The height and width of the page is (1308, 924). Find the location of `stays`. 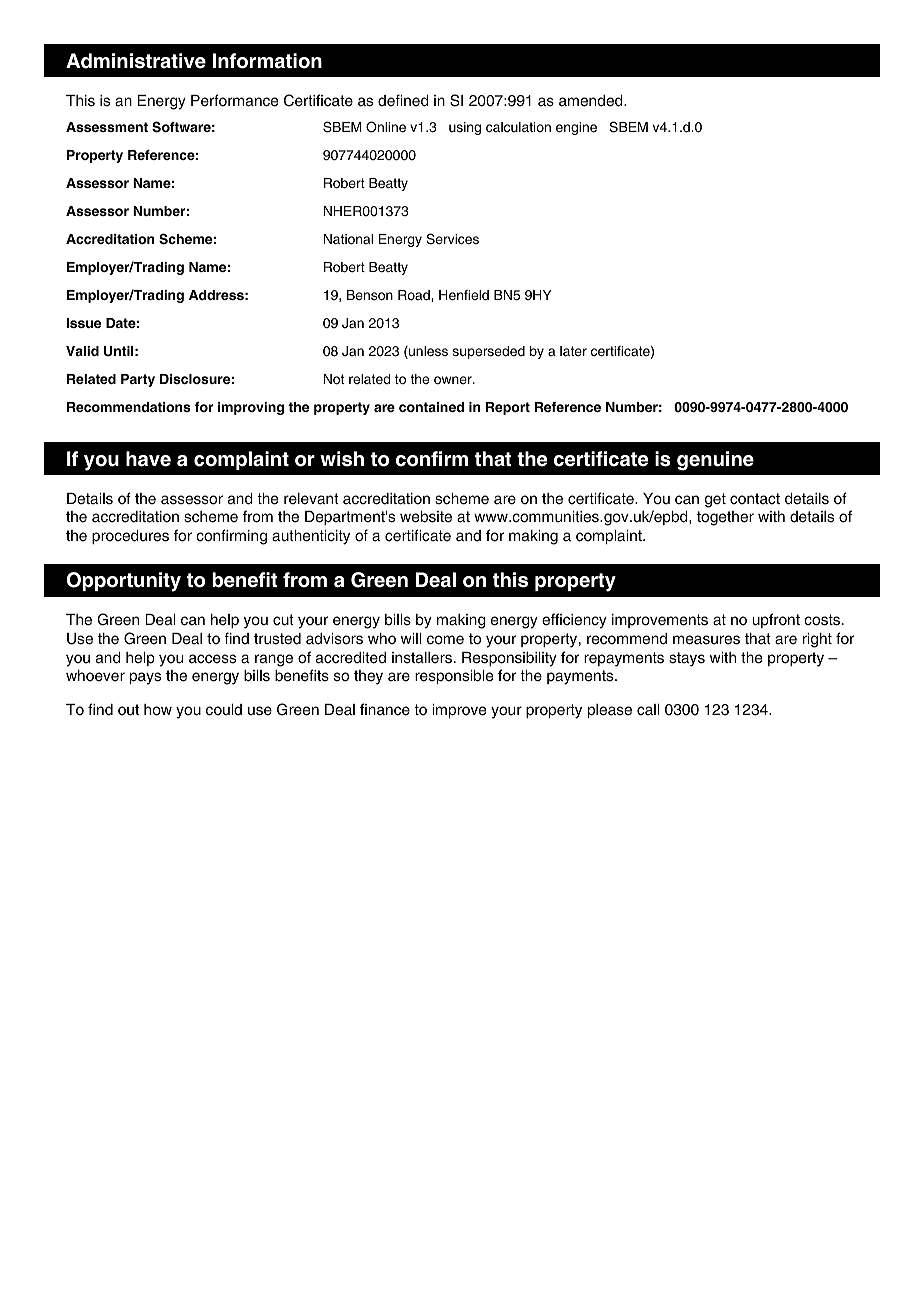

stays is located at coordinates (687, 659).
